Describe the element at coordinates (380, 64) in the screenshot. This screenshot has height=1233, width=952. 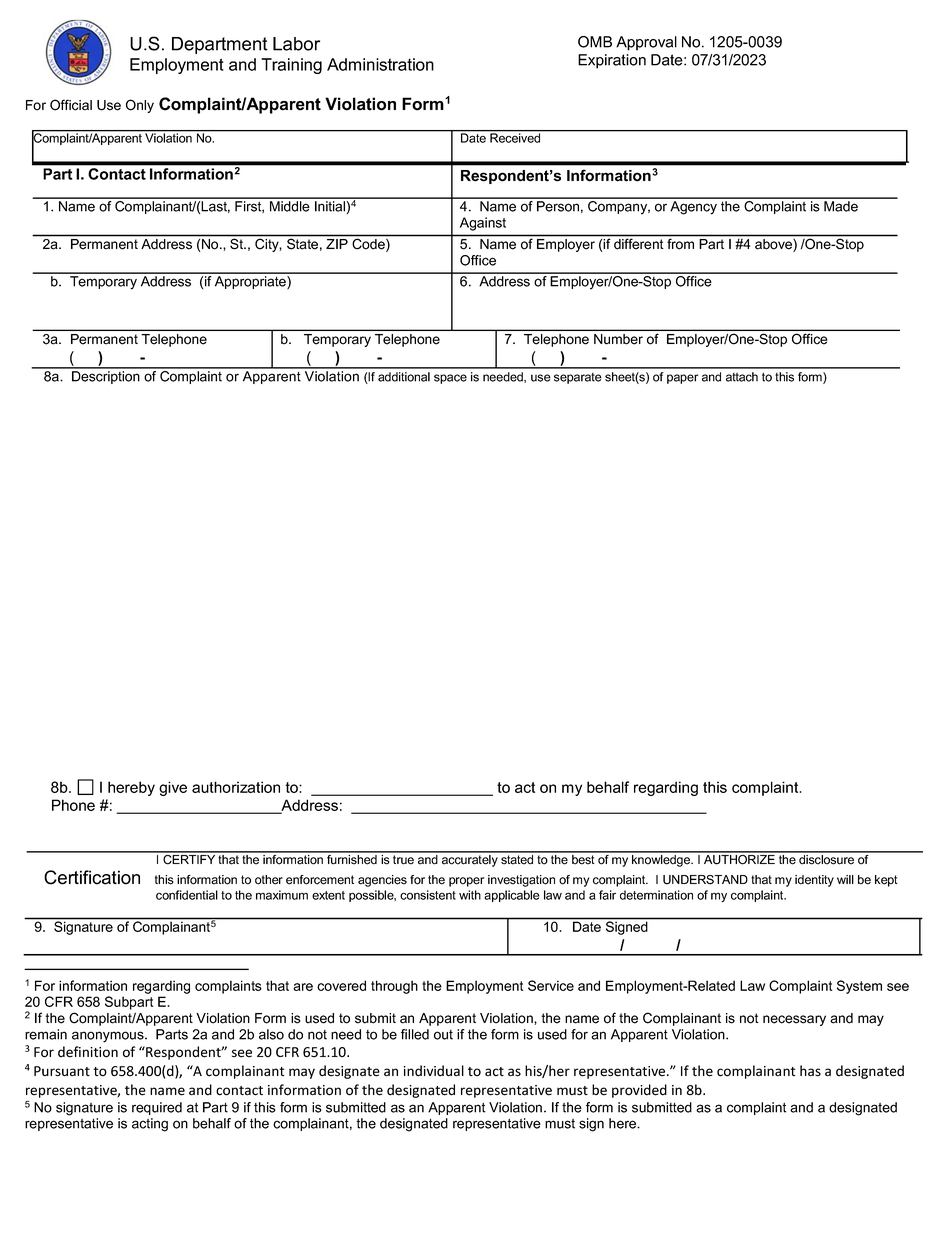
I see `Administration` at that location.
